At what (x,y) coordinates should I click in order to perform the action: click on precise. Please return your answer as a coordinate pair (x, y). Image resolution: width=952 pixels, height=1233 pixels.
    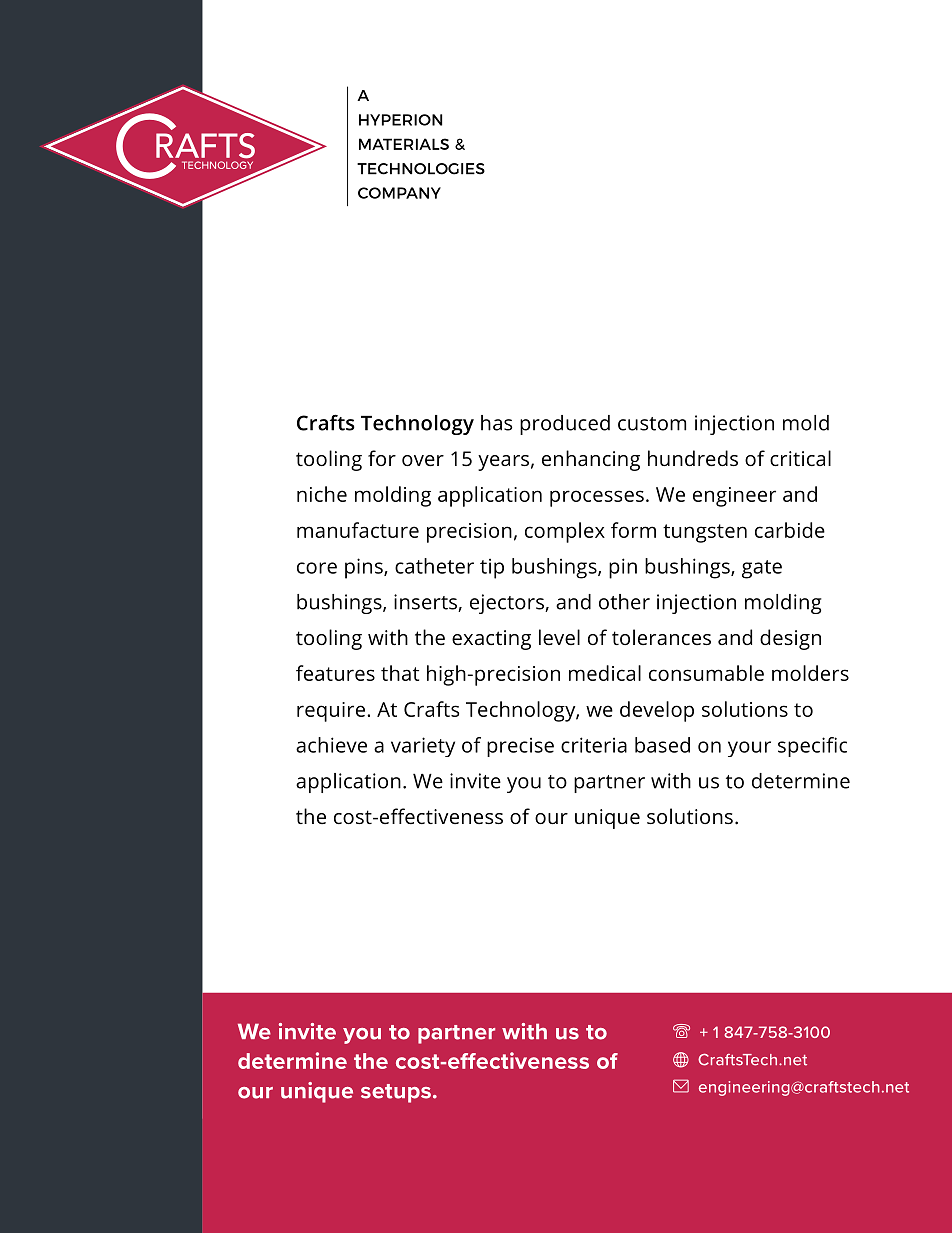
    Looking at the image, I should click on (520, 747).
